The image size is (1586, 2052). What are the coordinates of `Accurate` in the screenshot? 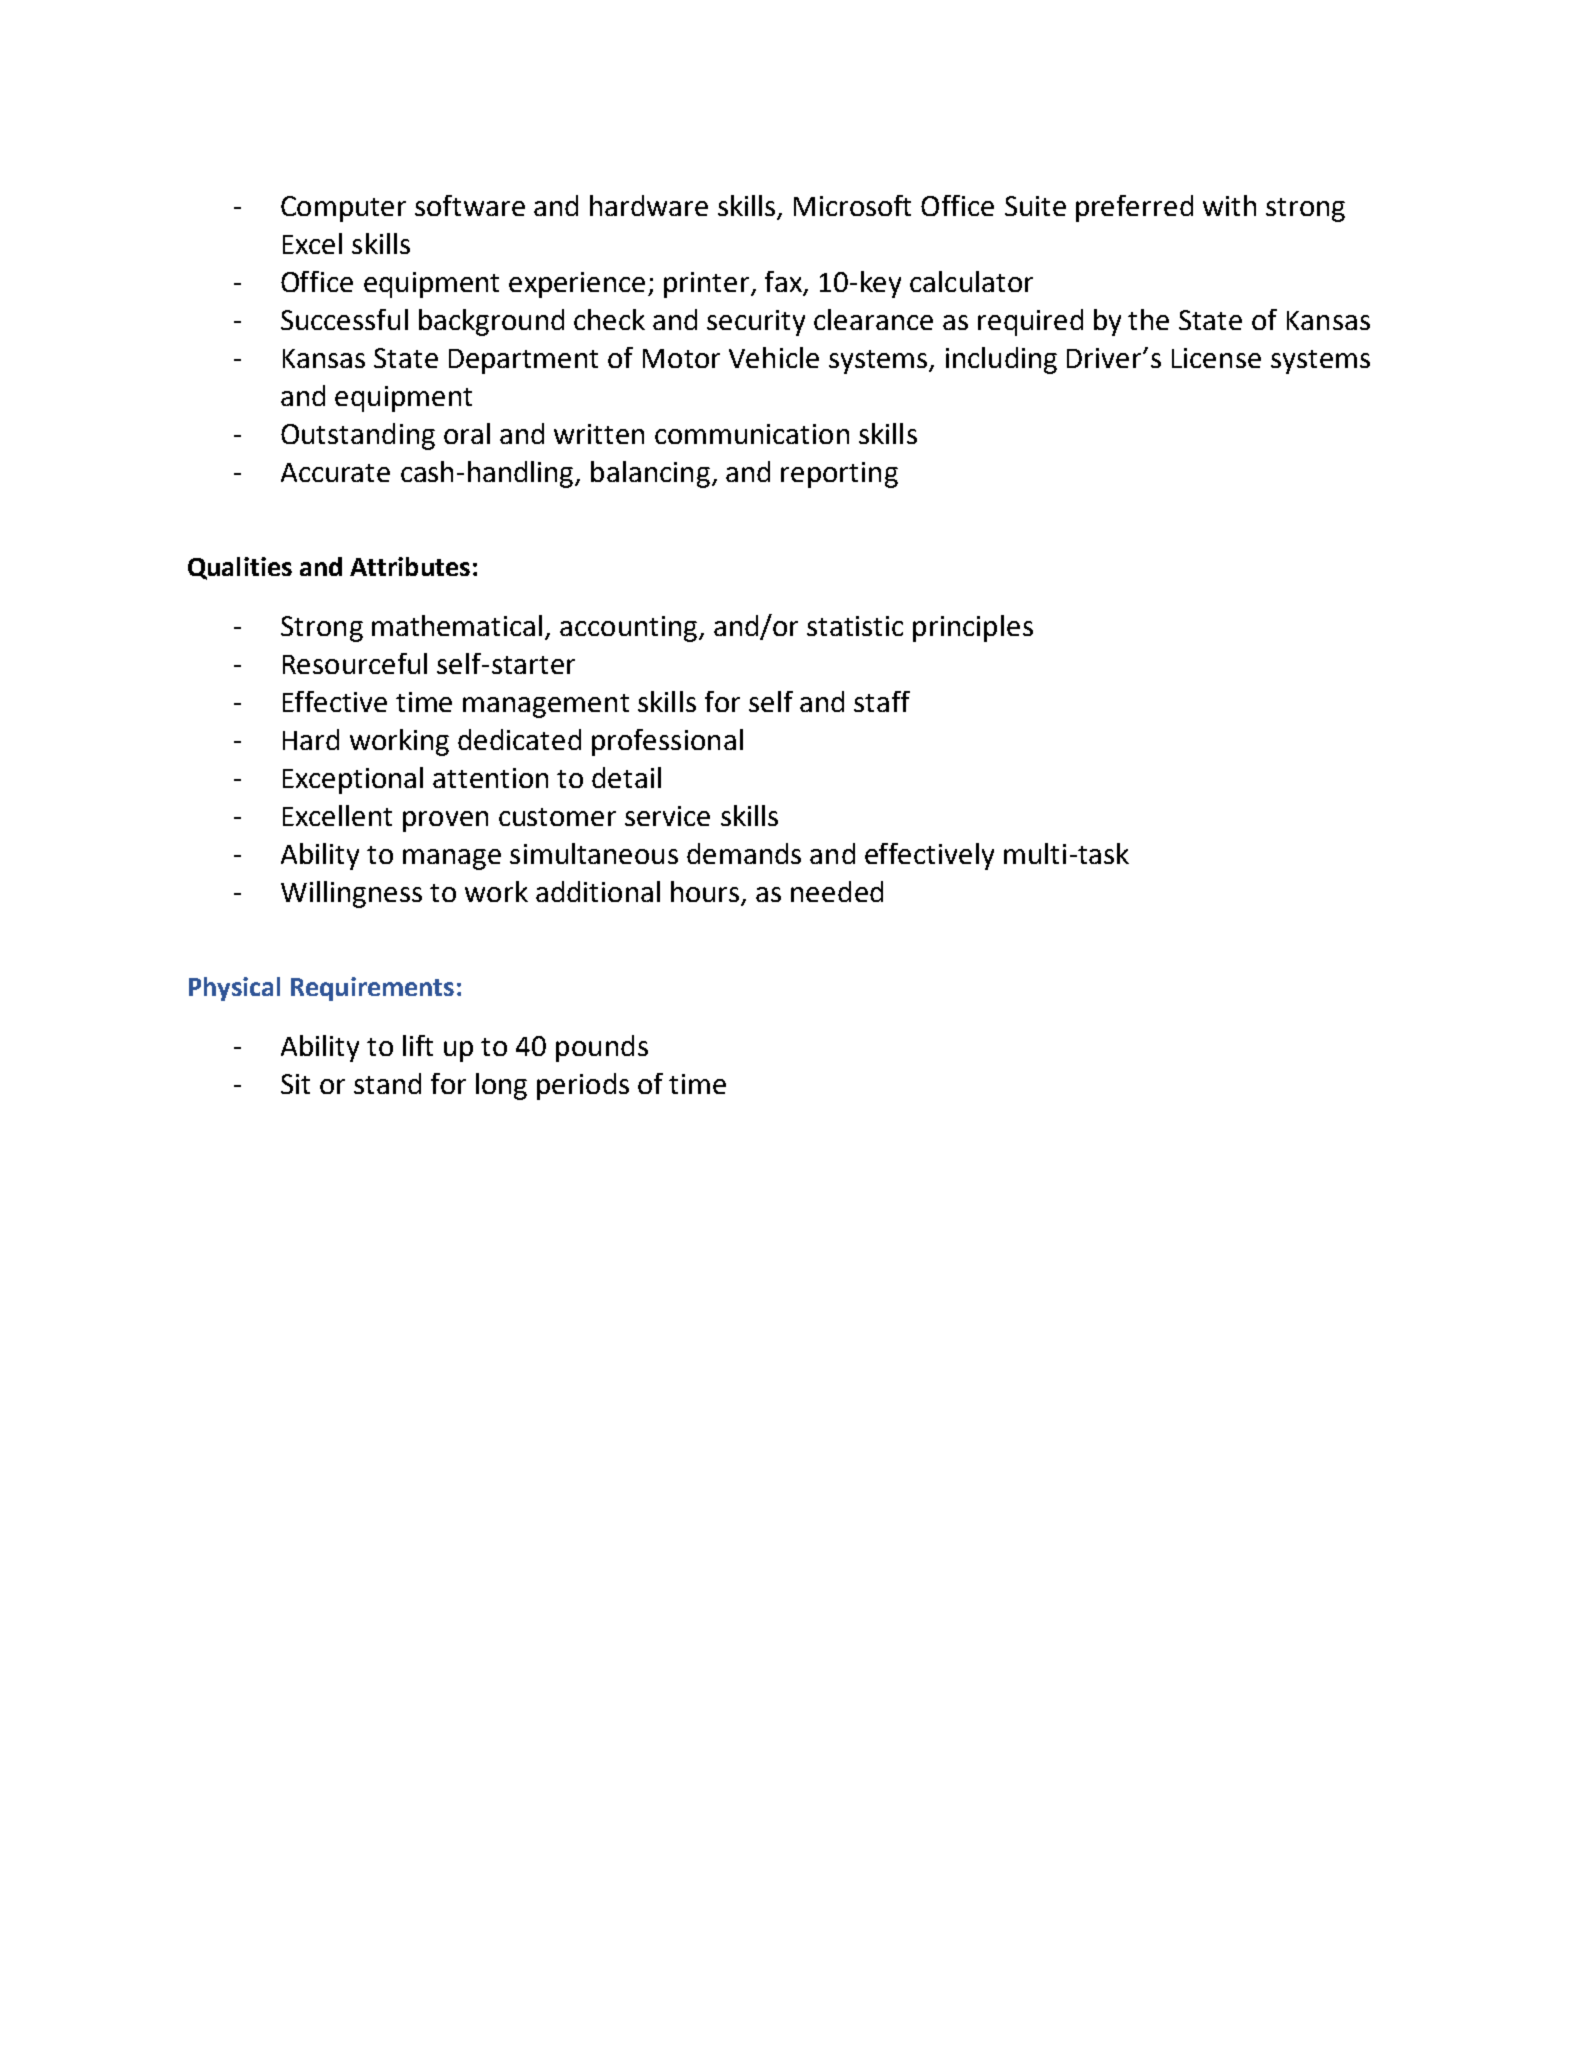 It's located at (335, 472).
